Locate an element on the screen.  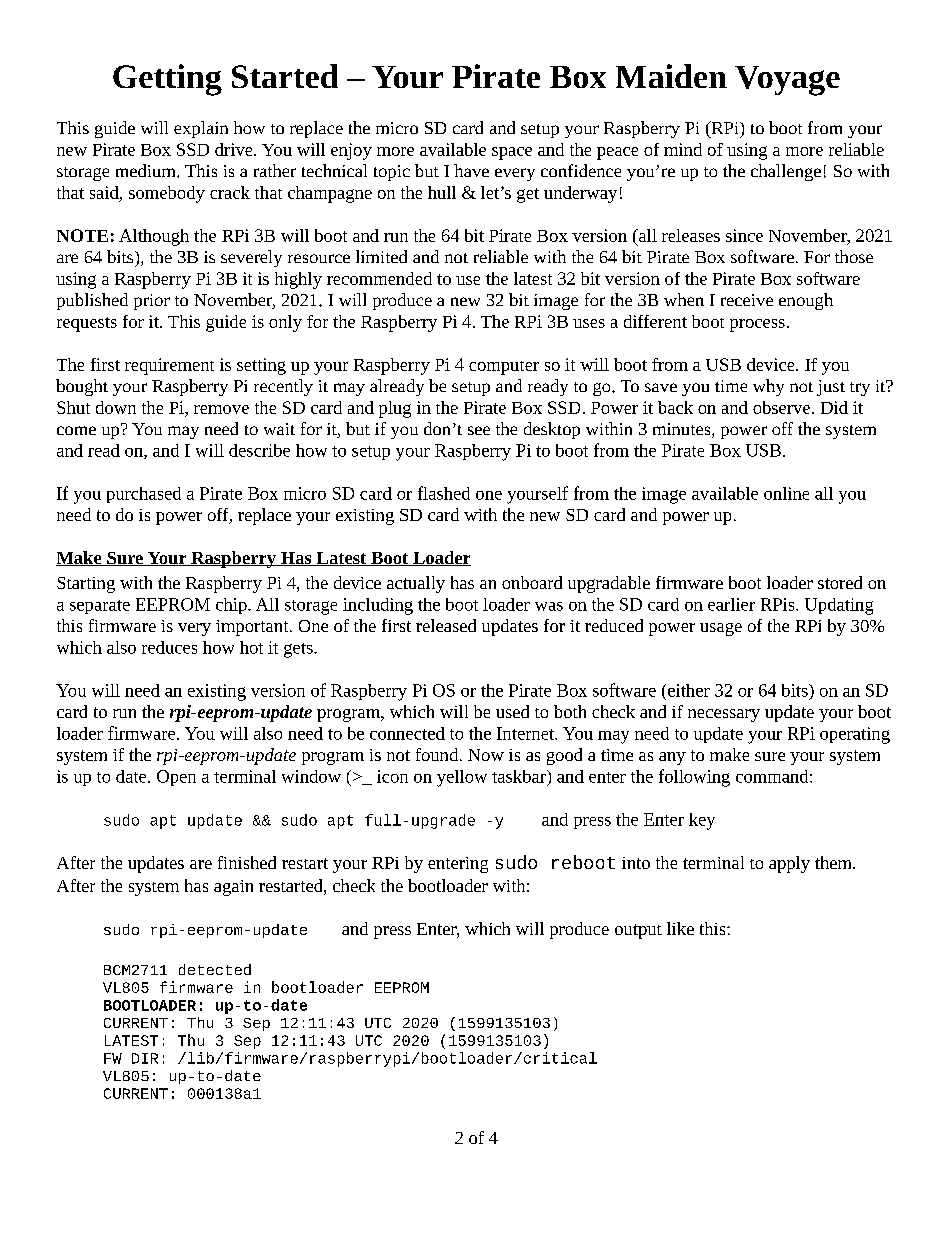
DIR is located at coordinates (145, 1058).
